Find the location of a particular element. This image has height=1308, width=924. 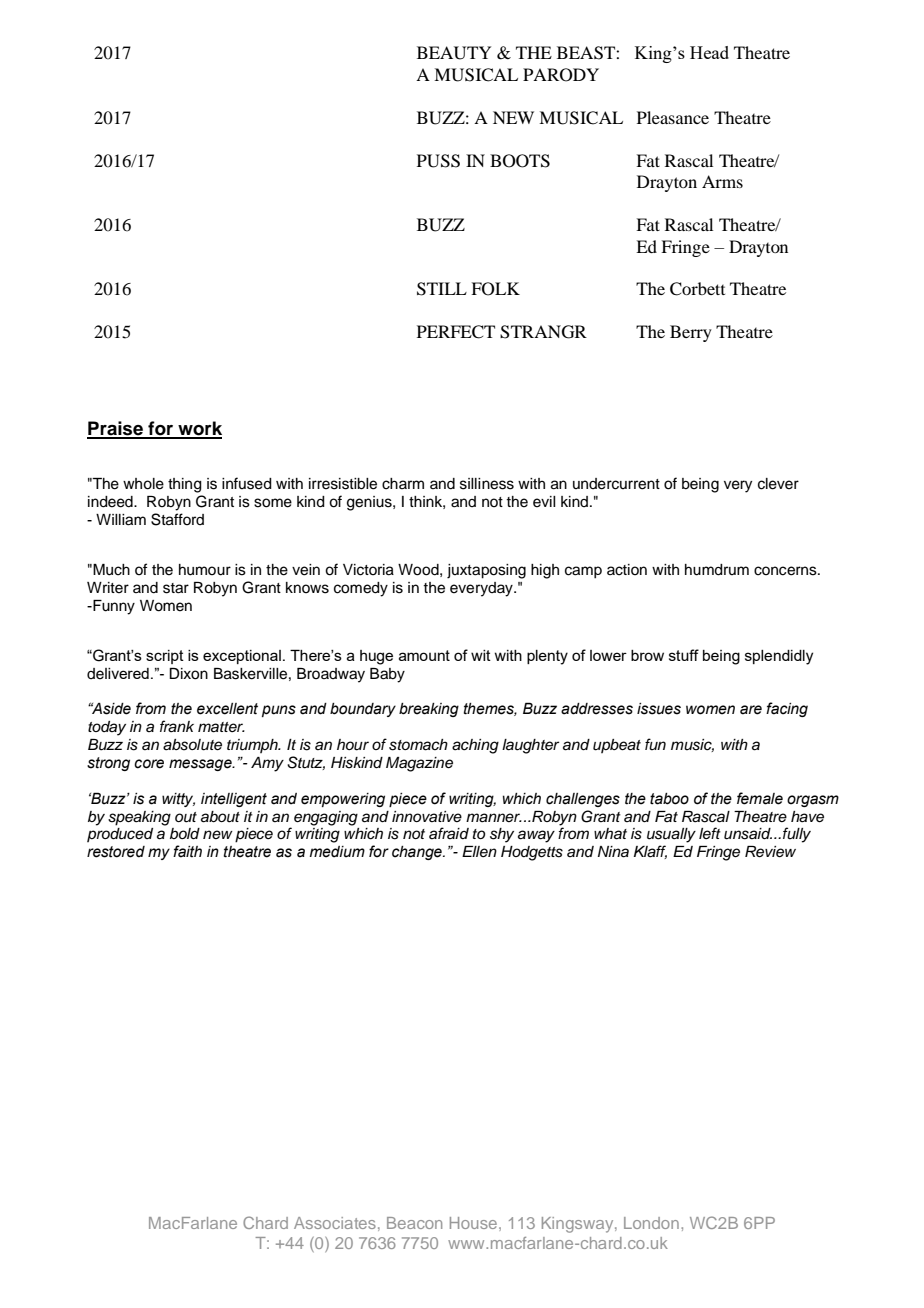

afraid is located at coordinates (449, 833).
